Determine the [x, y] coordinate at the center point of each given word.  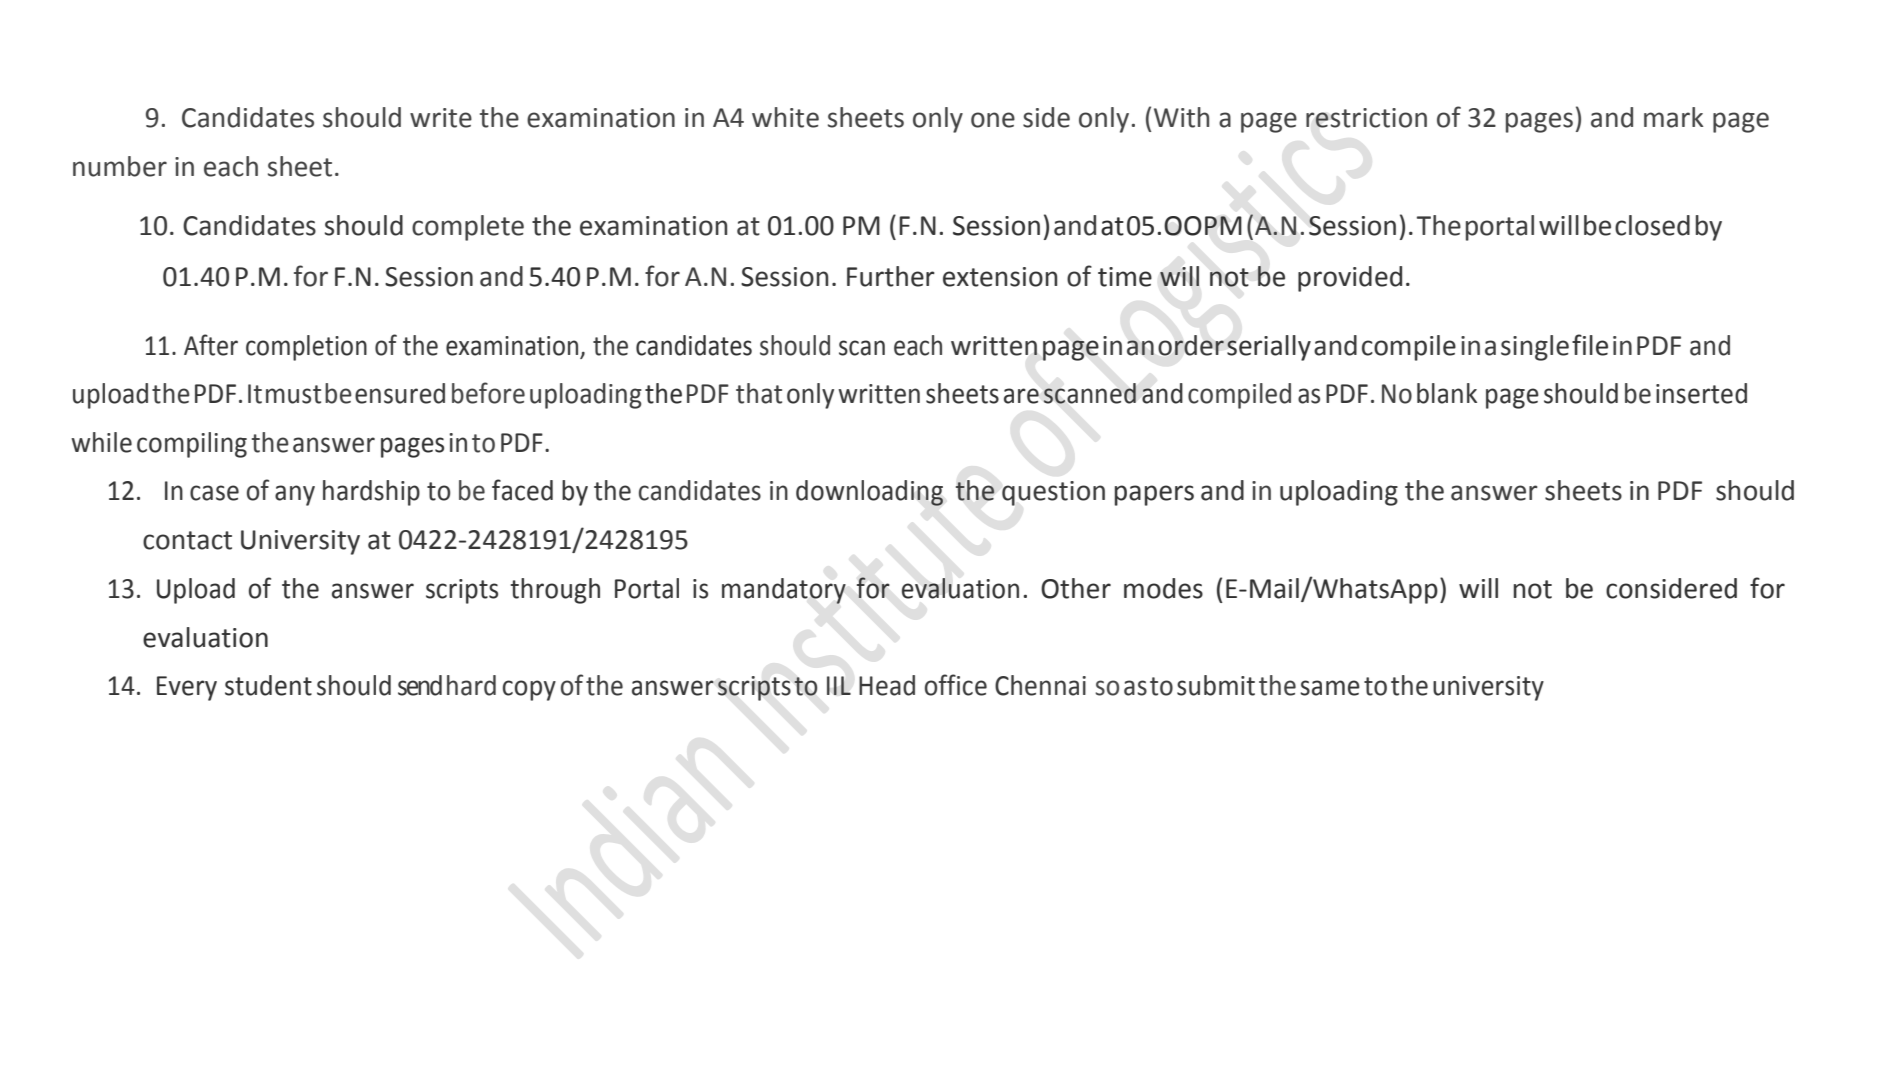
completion [306, 348]
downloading [869, 493]
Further [891, 276]
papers [1154, 495]
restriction [1366, 118]
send [420, 685]
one [993, 120]
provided [1350, 279]
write [441, 118]
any [295, 495]
